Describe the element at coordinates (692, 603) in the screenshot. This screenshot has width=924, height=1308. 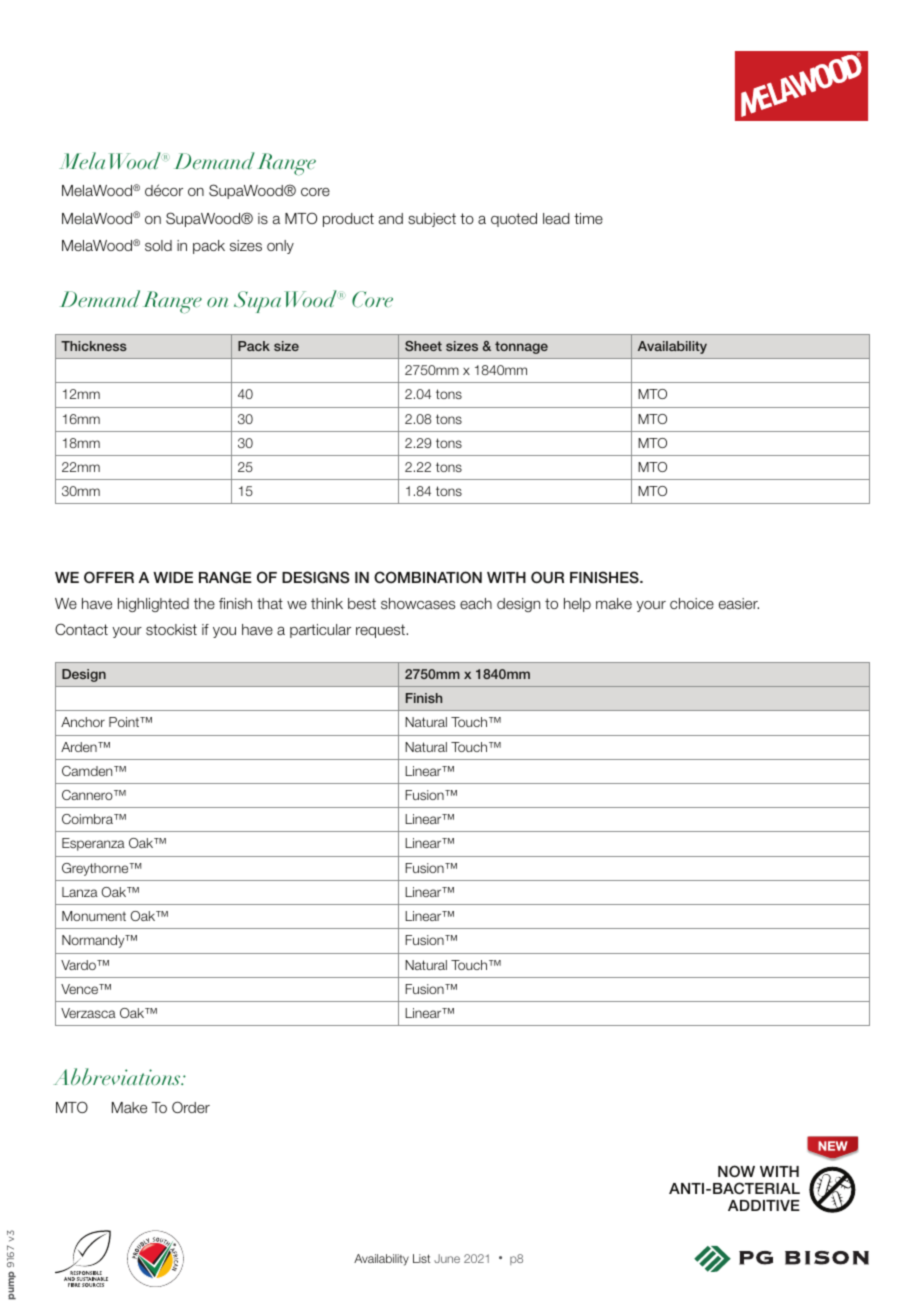
I see `choice` at that location.
